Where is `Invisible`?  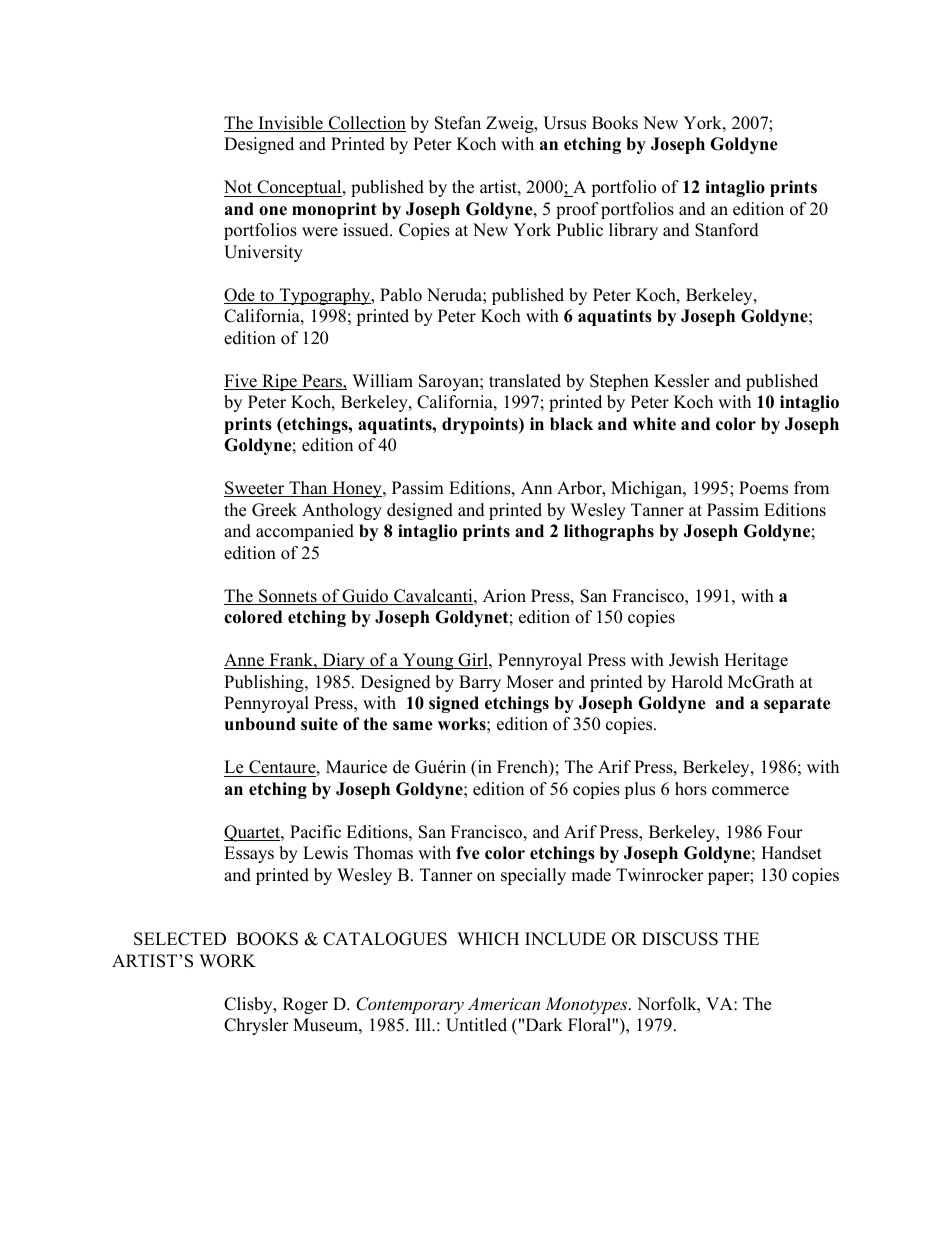
Invisible is located at coordinates (290, 124).
